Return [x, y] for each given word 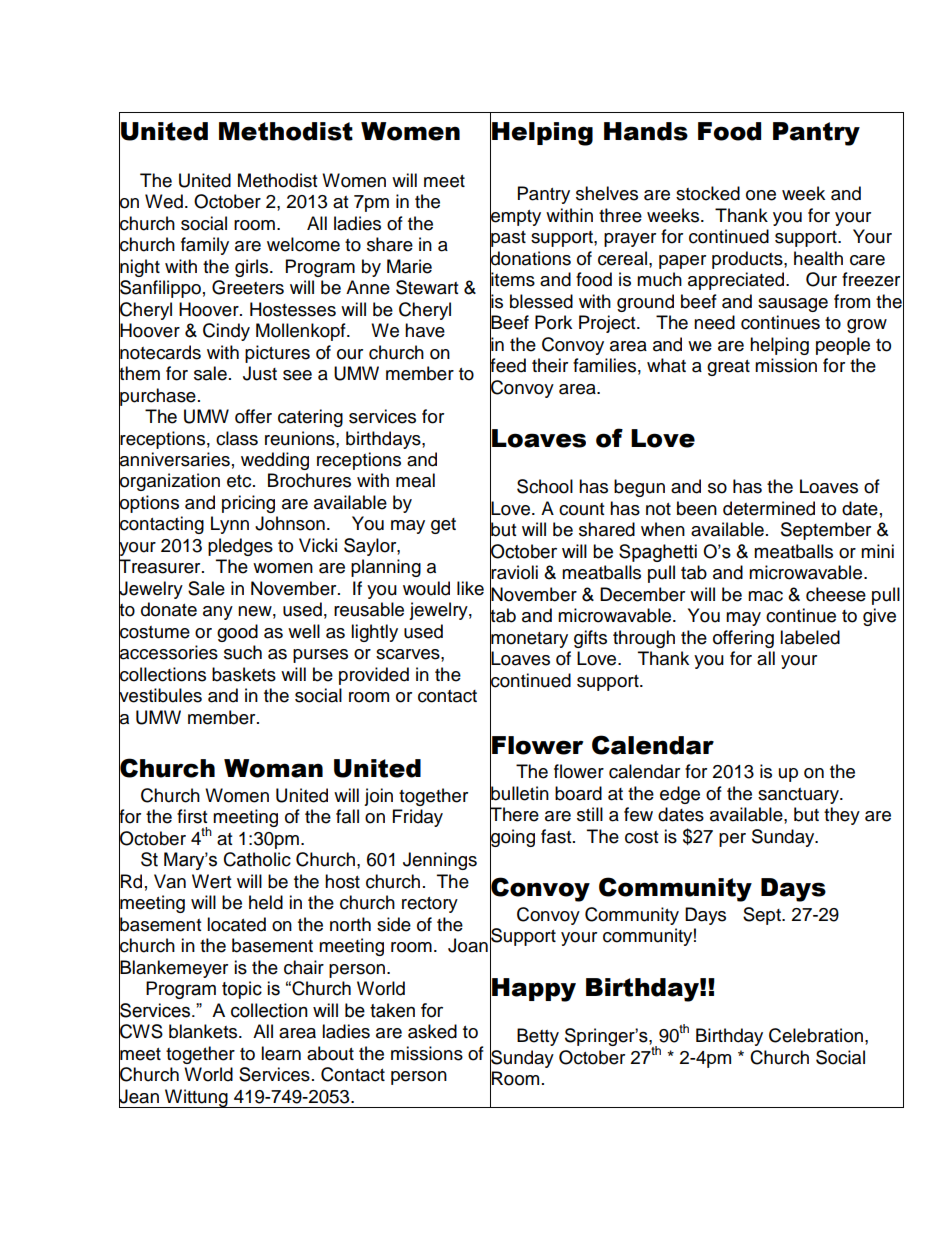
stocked [708, 193]
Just [260, 373]
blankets [204, 1031]
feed [508, 365]
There [514, 814]
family [205, 246]
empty [515, 217]
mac [765, 596]
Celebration [816, 1035]
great [728, 368]
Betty [538, 1037]
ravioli [514, 572]
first [192, 816]
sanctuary [799, 796]
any [218, 613]
